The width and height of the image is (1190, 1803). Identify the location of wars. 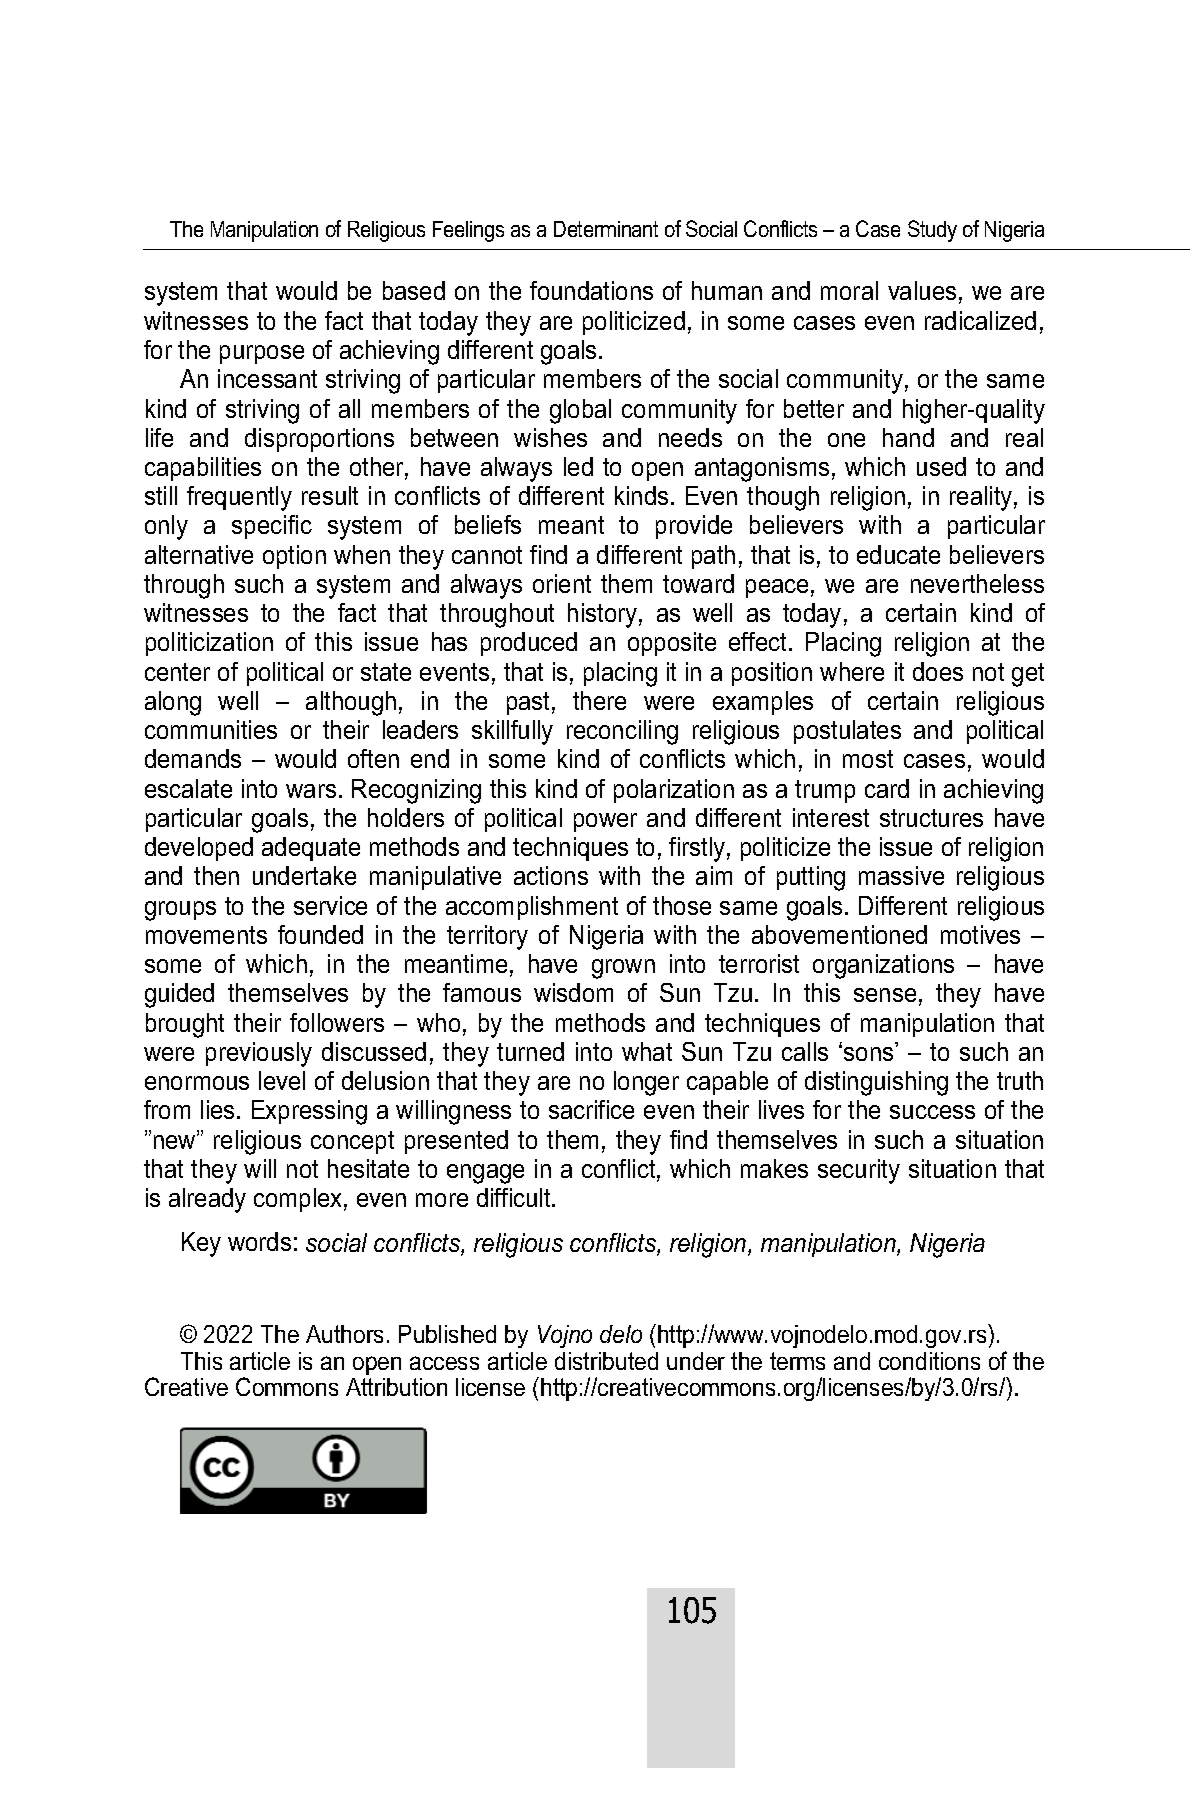
(311, 791).
